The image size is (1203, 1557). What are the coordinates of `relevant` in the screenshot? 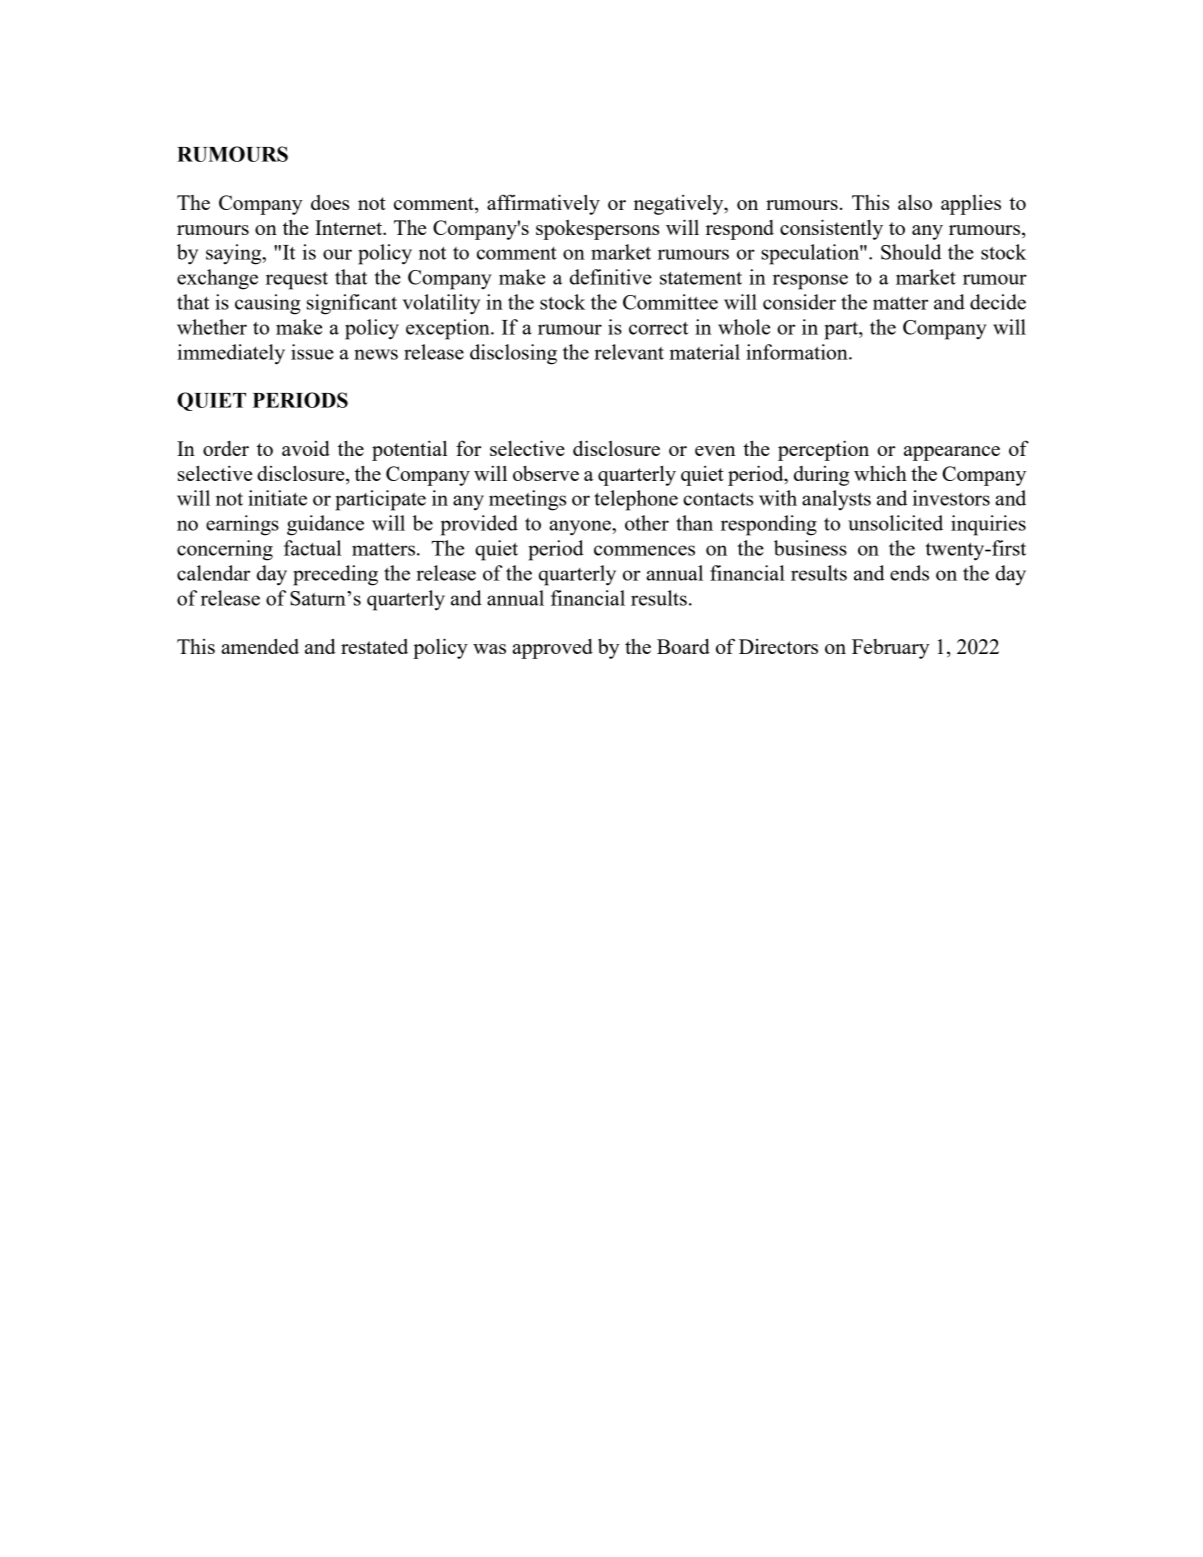 It's located at (629, 352).
